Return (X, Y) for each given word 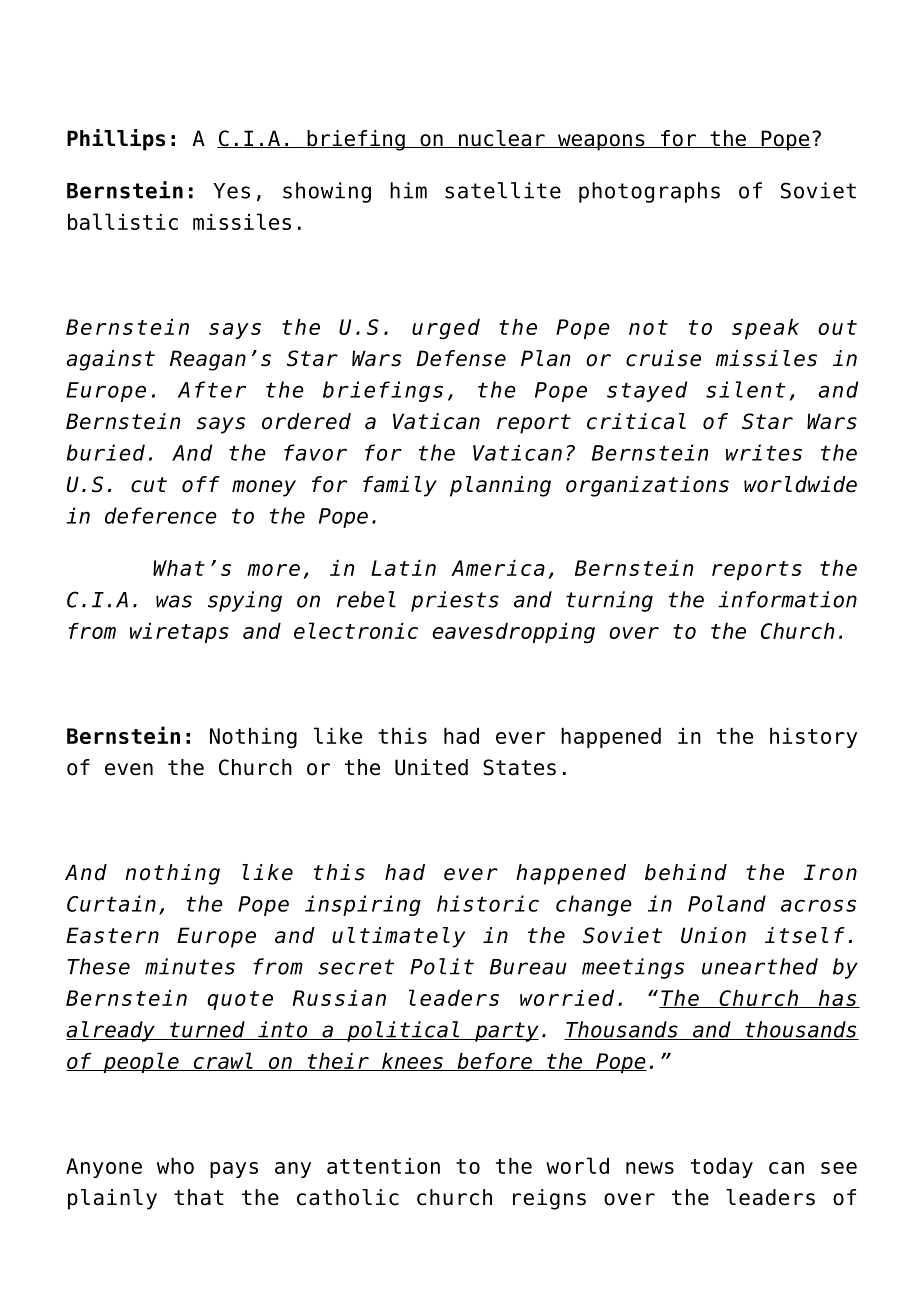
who (175, 1166)
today (722, 1168)
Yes (231, 191)
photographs (649, 192)
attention (383, 1166)
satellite (503, 190)
